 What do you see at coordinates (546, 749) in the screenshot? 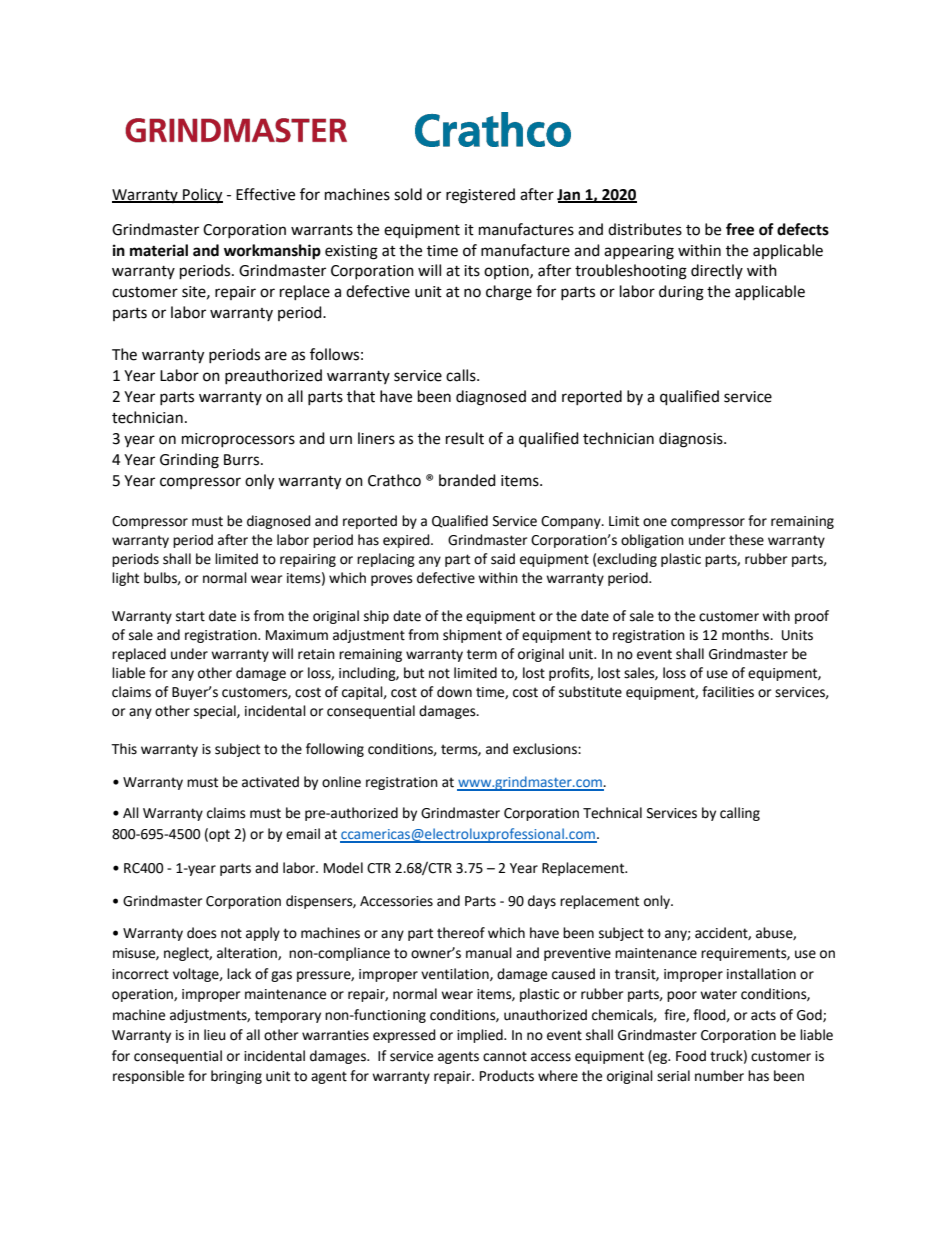
I see `exclusions` at bounding box center [546, 749].
